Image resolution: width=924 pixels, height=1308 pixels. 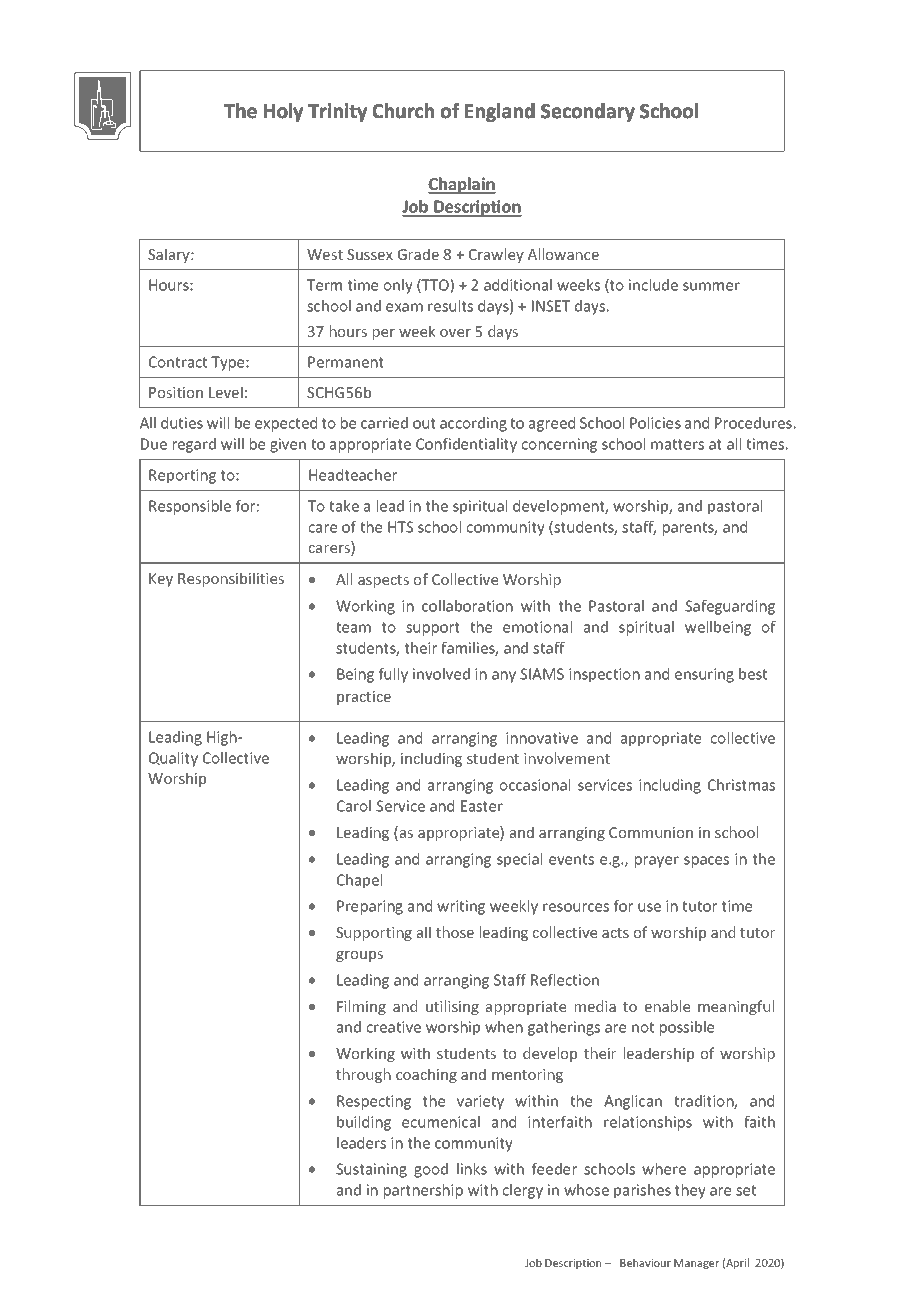 What do you see at coordinates (359, 956) in the page?
I see `groups` at bounding box center [359, 956].
